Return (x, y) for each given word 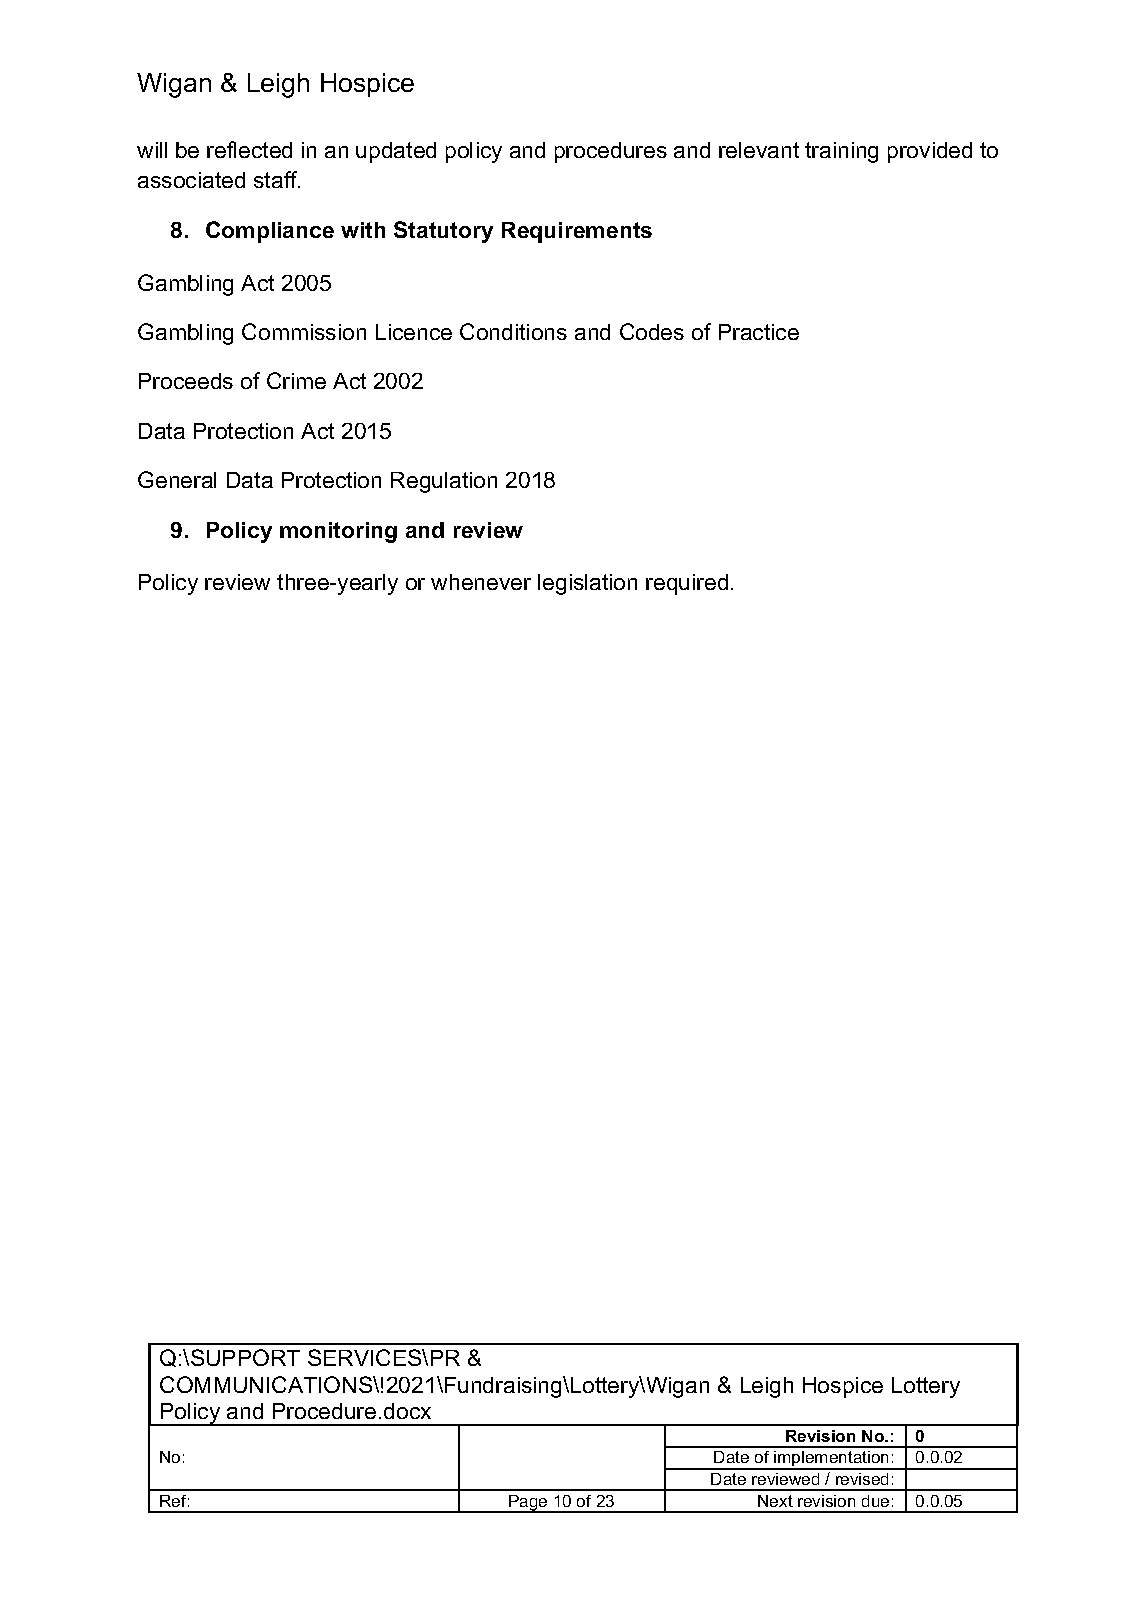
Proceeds (186, 381)
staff (277, 179)
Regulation (444, 482)
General (177, 479)
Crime (296, 380)
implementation (832, 1460)
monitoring (338, 532)
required (687, 584)
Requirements (577, 232)
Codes (652, 331)
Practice (759, 332)
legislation (587, 584)
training (841, 152)
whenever (481, 582)
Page (528, 1504)
